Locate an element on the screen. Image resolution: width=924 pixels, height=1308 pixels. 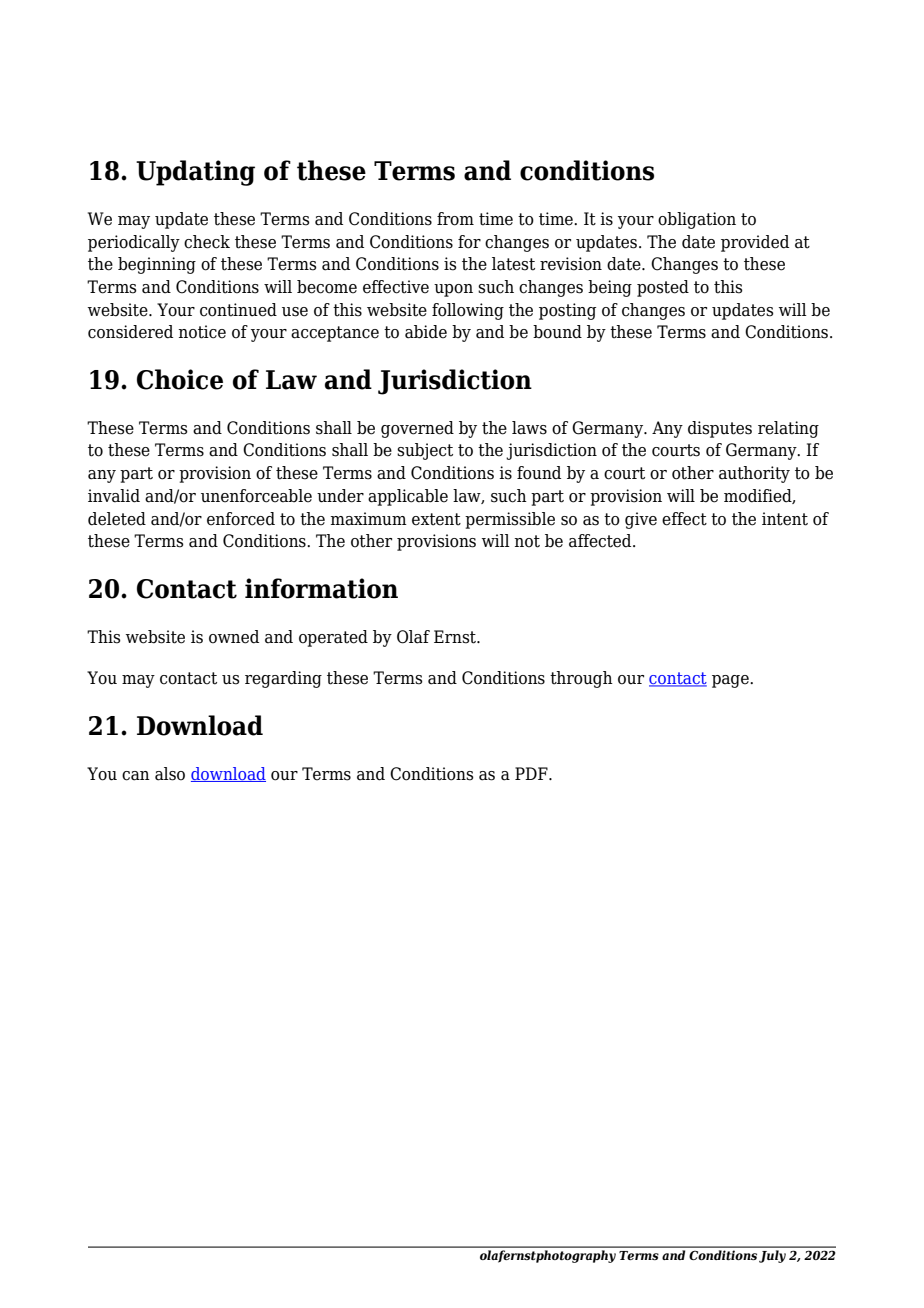
Updating is located at coordinates (195, 173).
